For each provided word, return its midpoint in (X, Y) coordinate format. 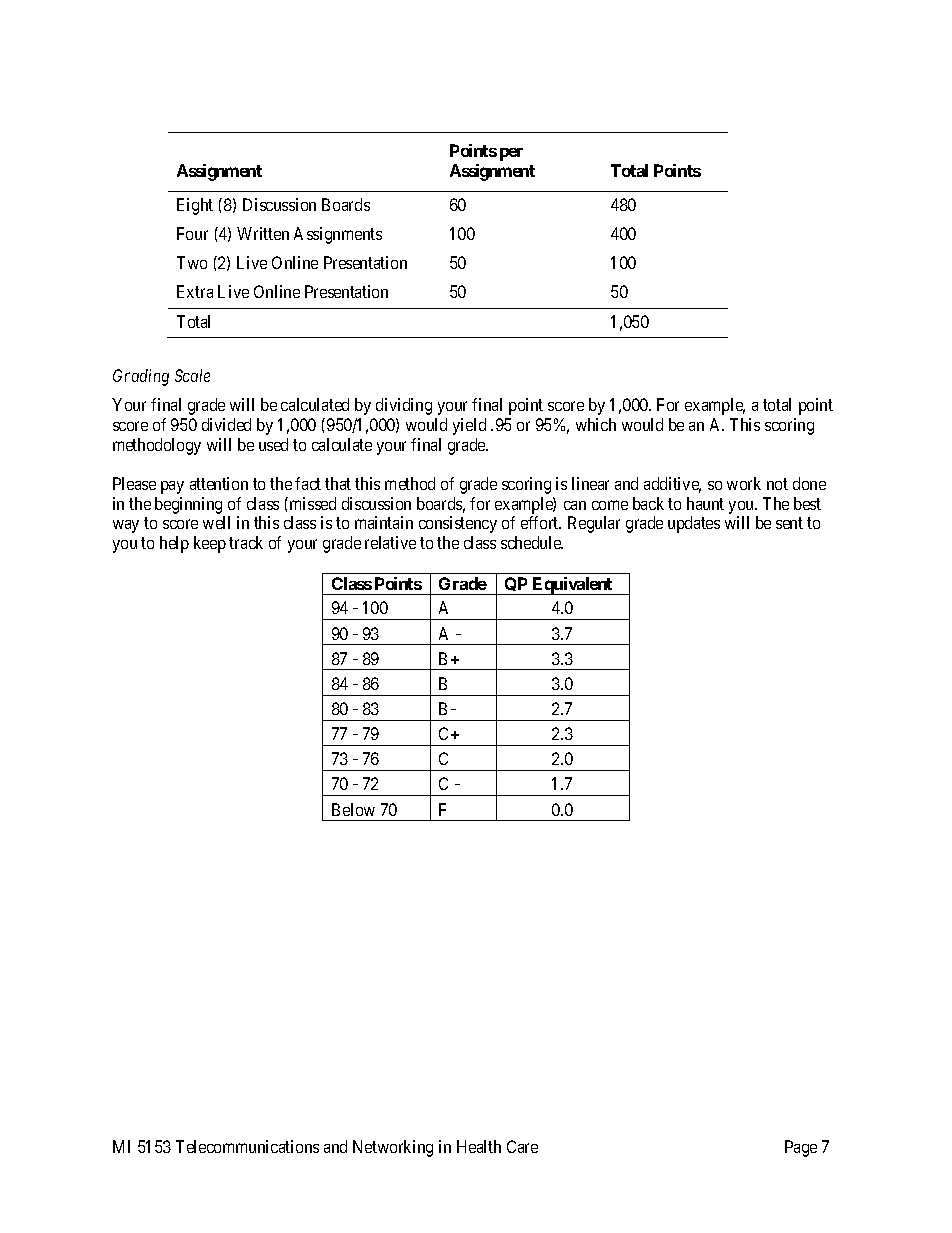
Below (353, 809)
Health (479, 1146)
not (777, 484)
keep (210, 544)
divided (226, 424)
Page (801, 1148)
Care (522, 1146)
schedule (532, 542)
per (511, 154)
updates (694, 524)
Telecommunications (247, 1146)
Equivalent (573, 586)
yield (469, 426)
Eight (195, 206)
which (596, 424)
